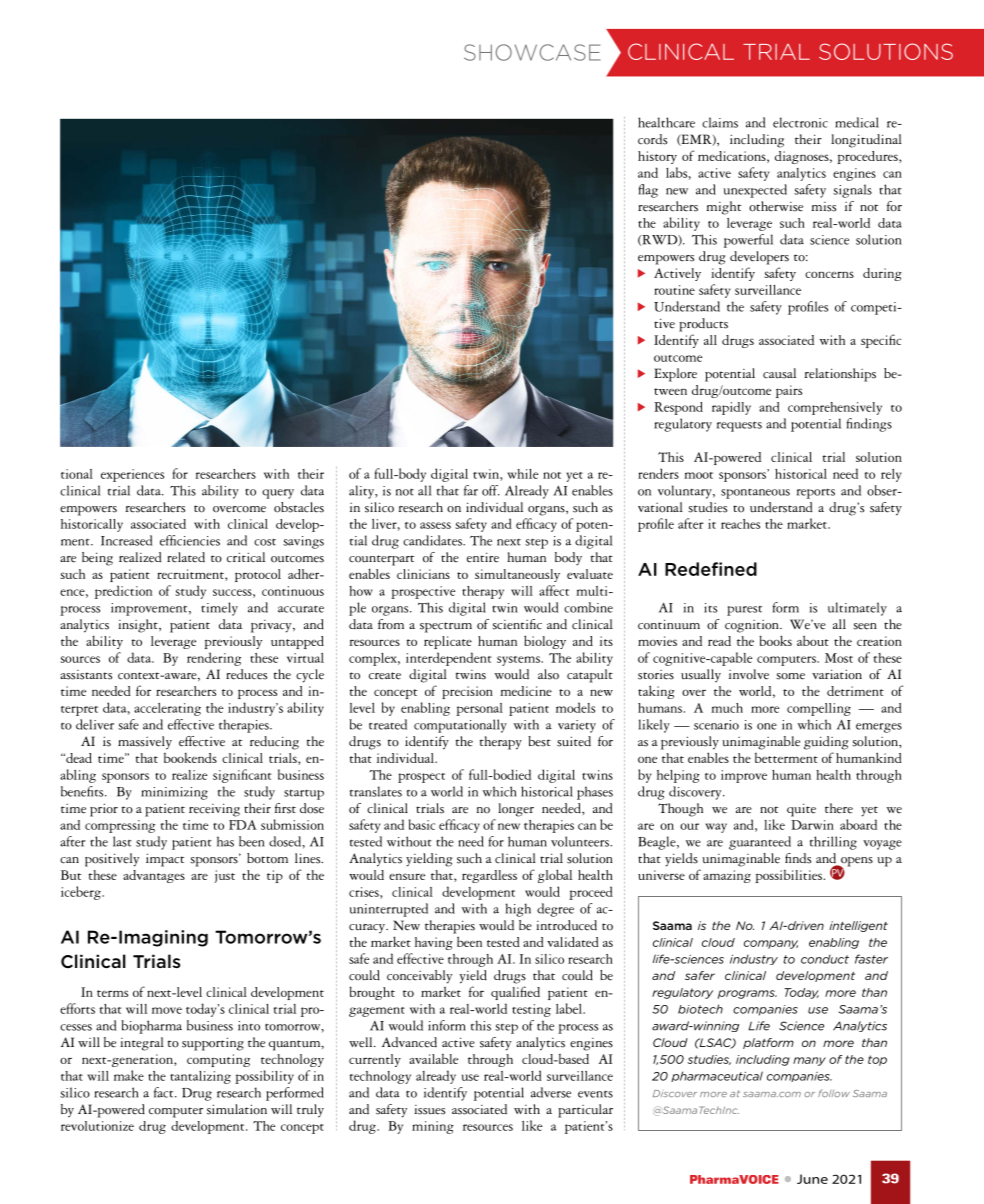 The image size is (984, 1204). Describe the element at coordinates (167, 709) in the screenshot. I see `accelerating` at that location.
